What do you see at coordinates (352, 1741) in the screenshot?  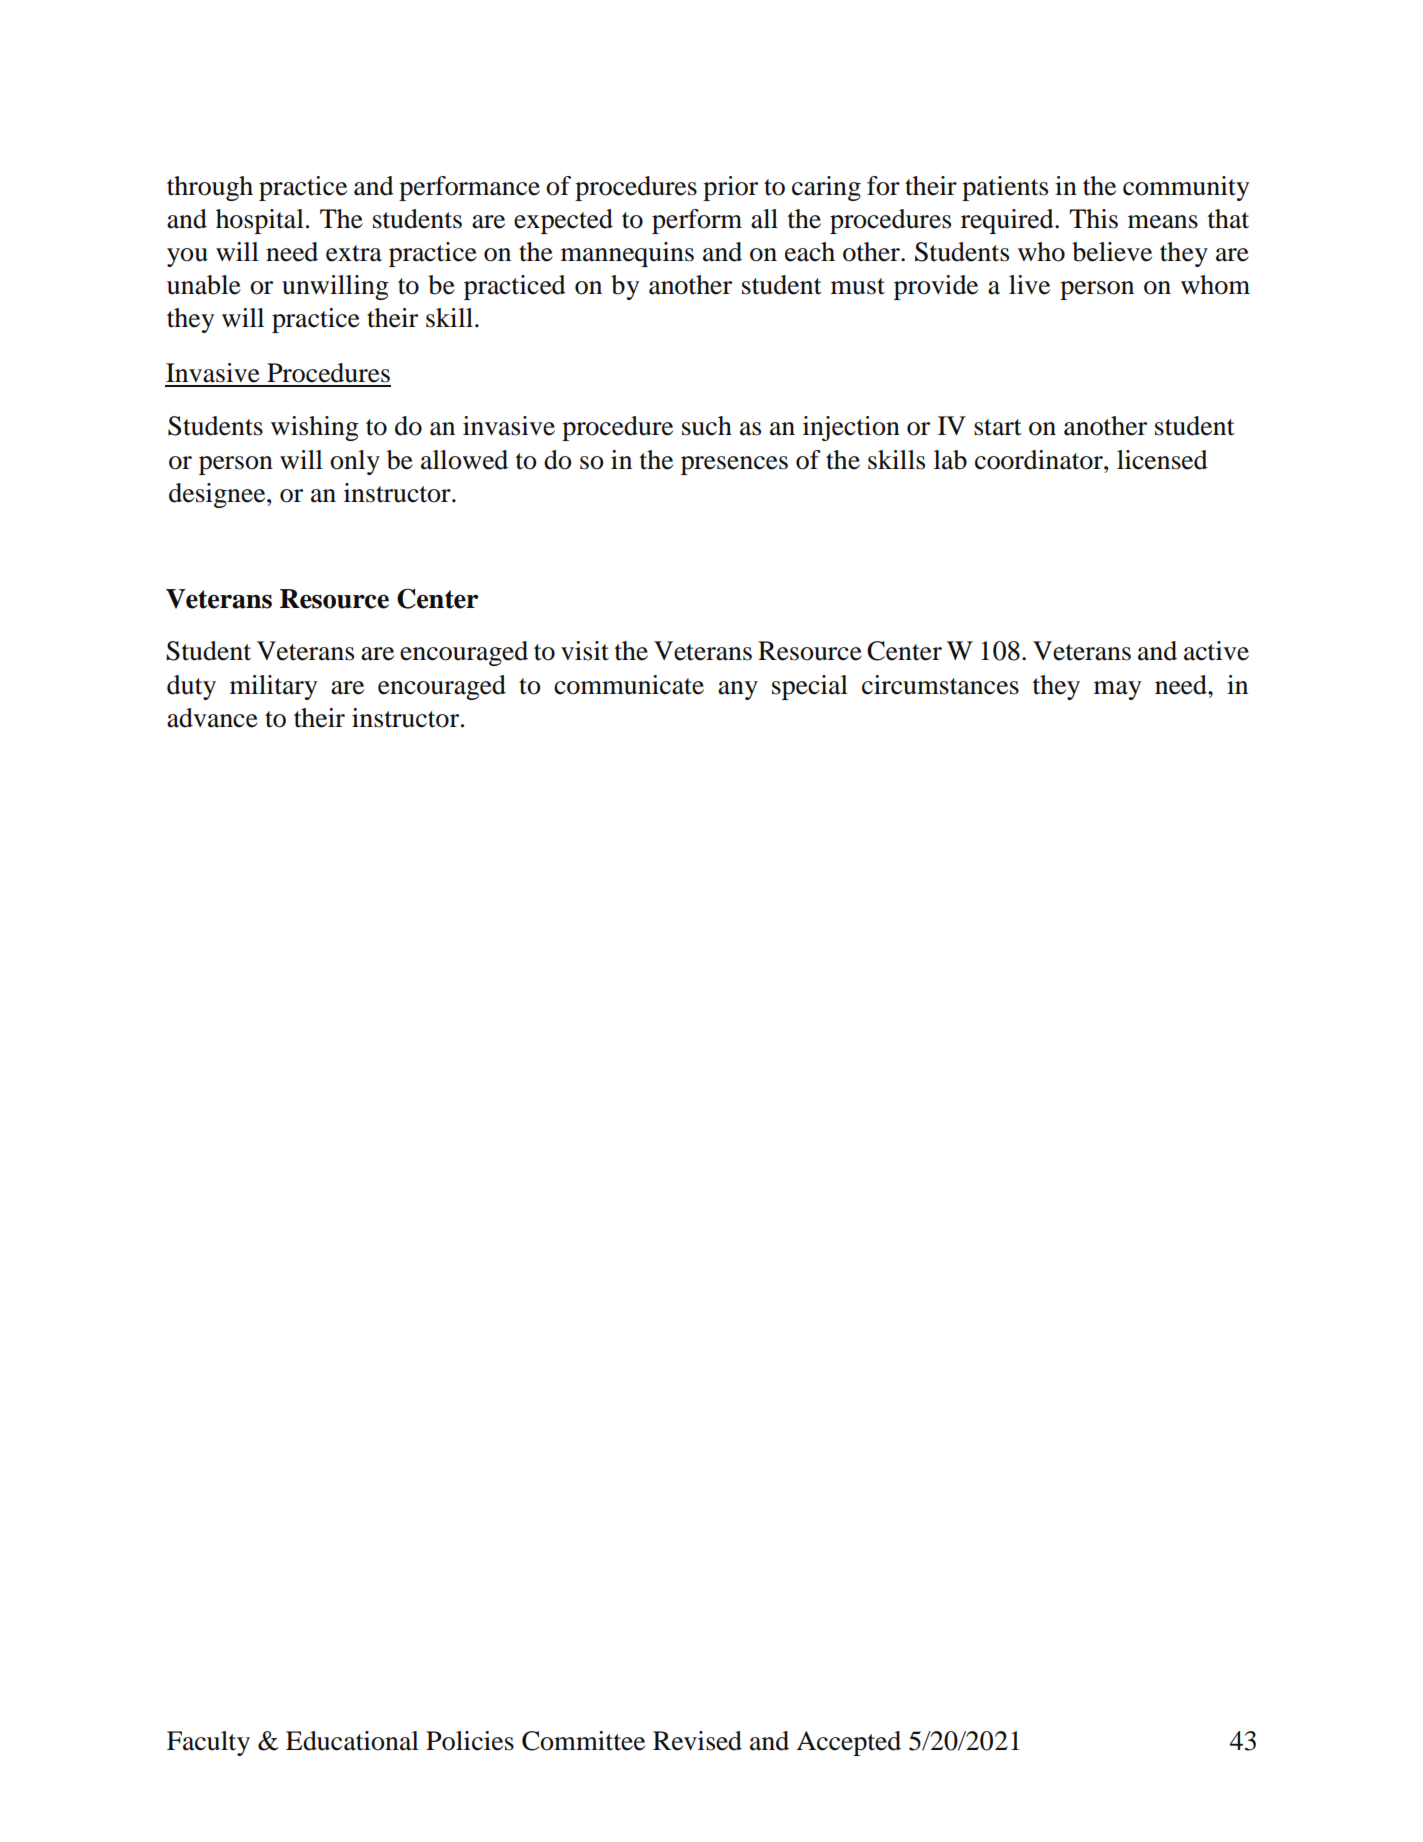 I see `Educational` at bounding box center [352, 1741].
